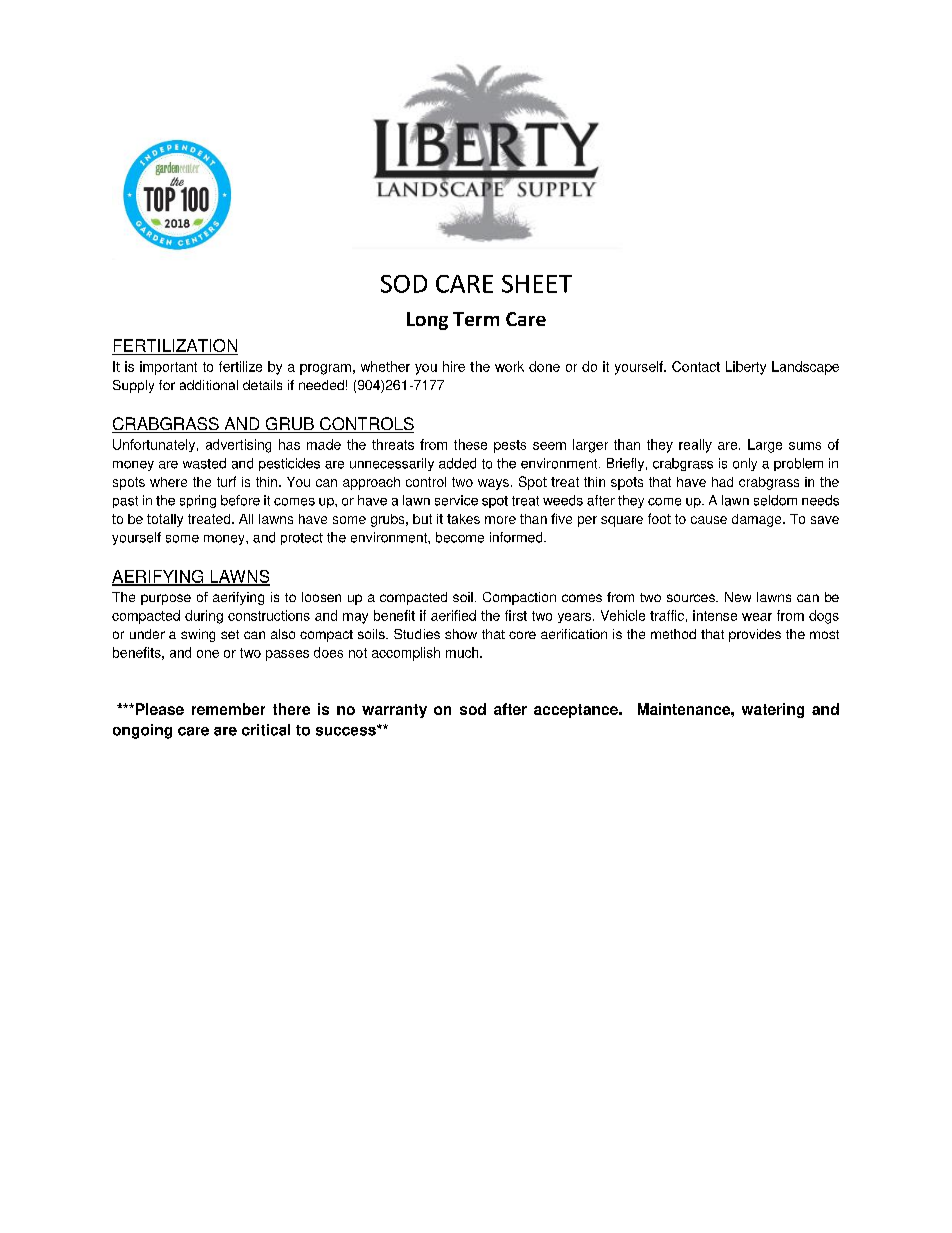 Image resolution: width=952 pixels, height=1233 pixels. I want to click on warranty, so click(394, 711).
